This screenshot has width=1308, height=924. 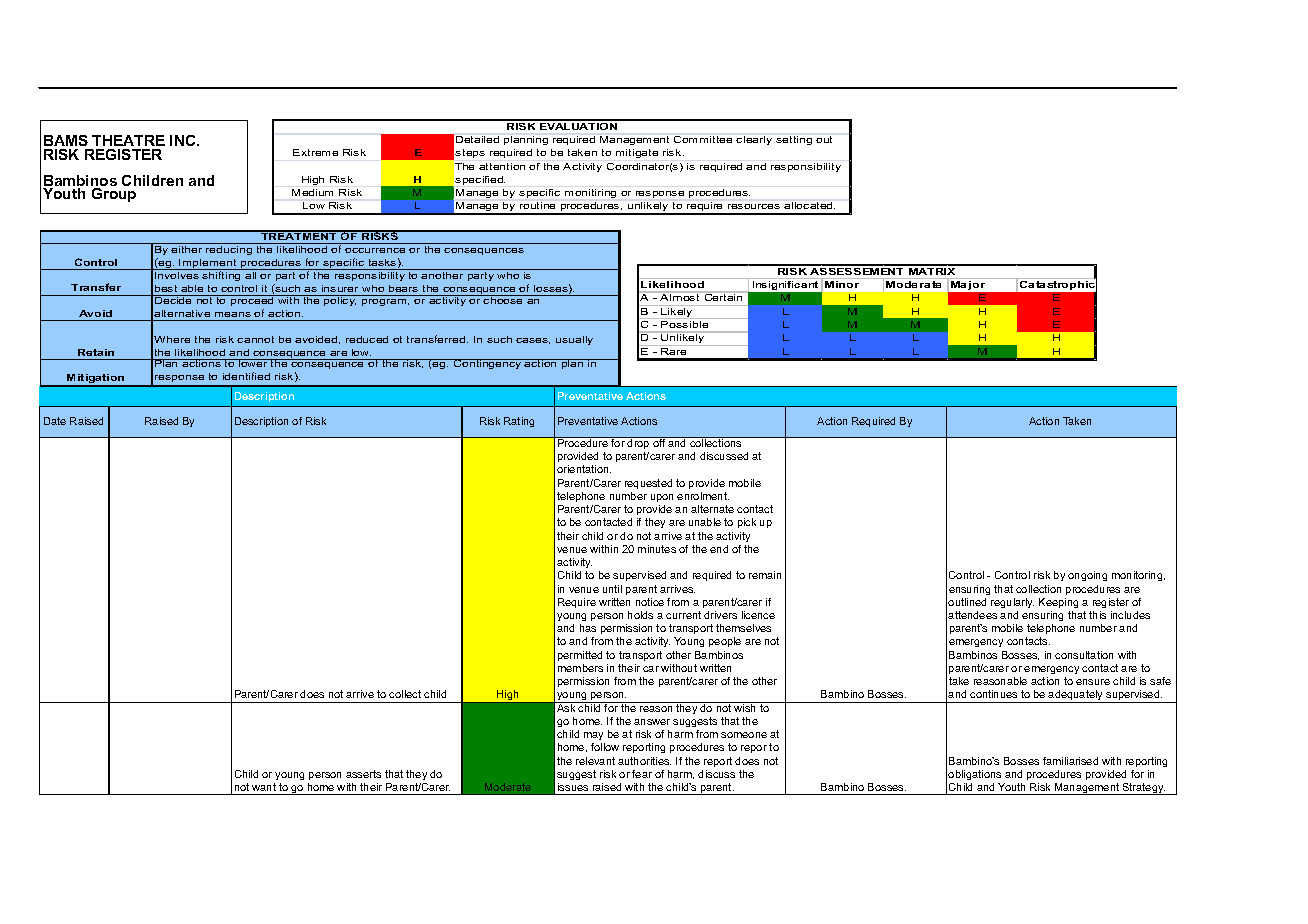 What do you see at coordinates (637, 153) in the screenshot?
I see `mitigate` at bounding box center [637, 153].
